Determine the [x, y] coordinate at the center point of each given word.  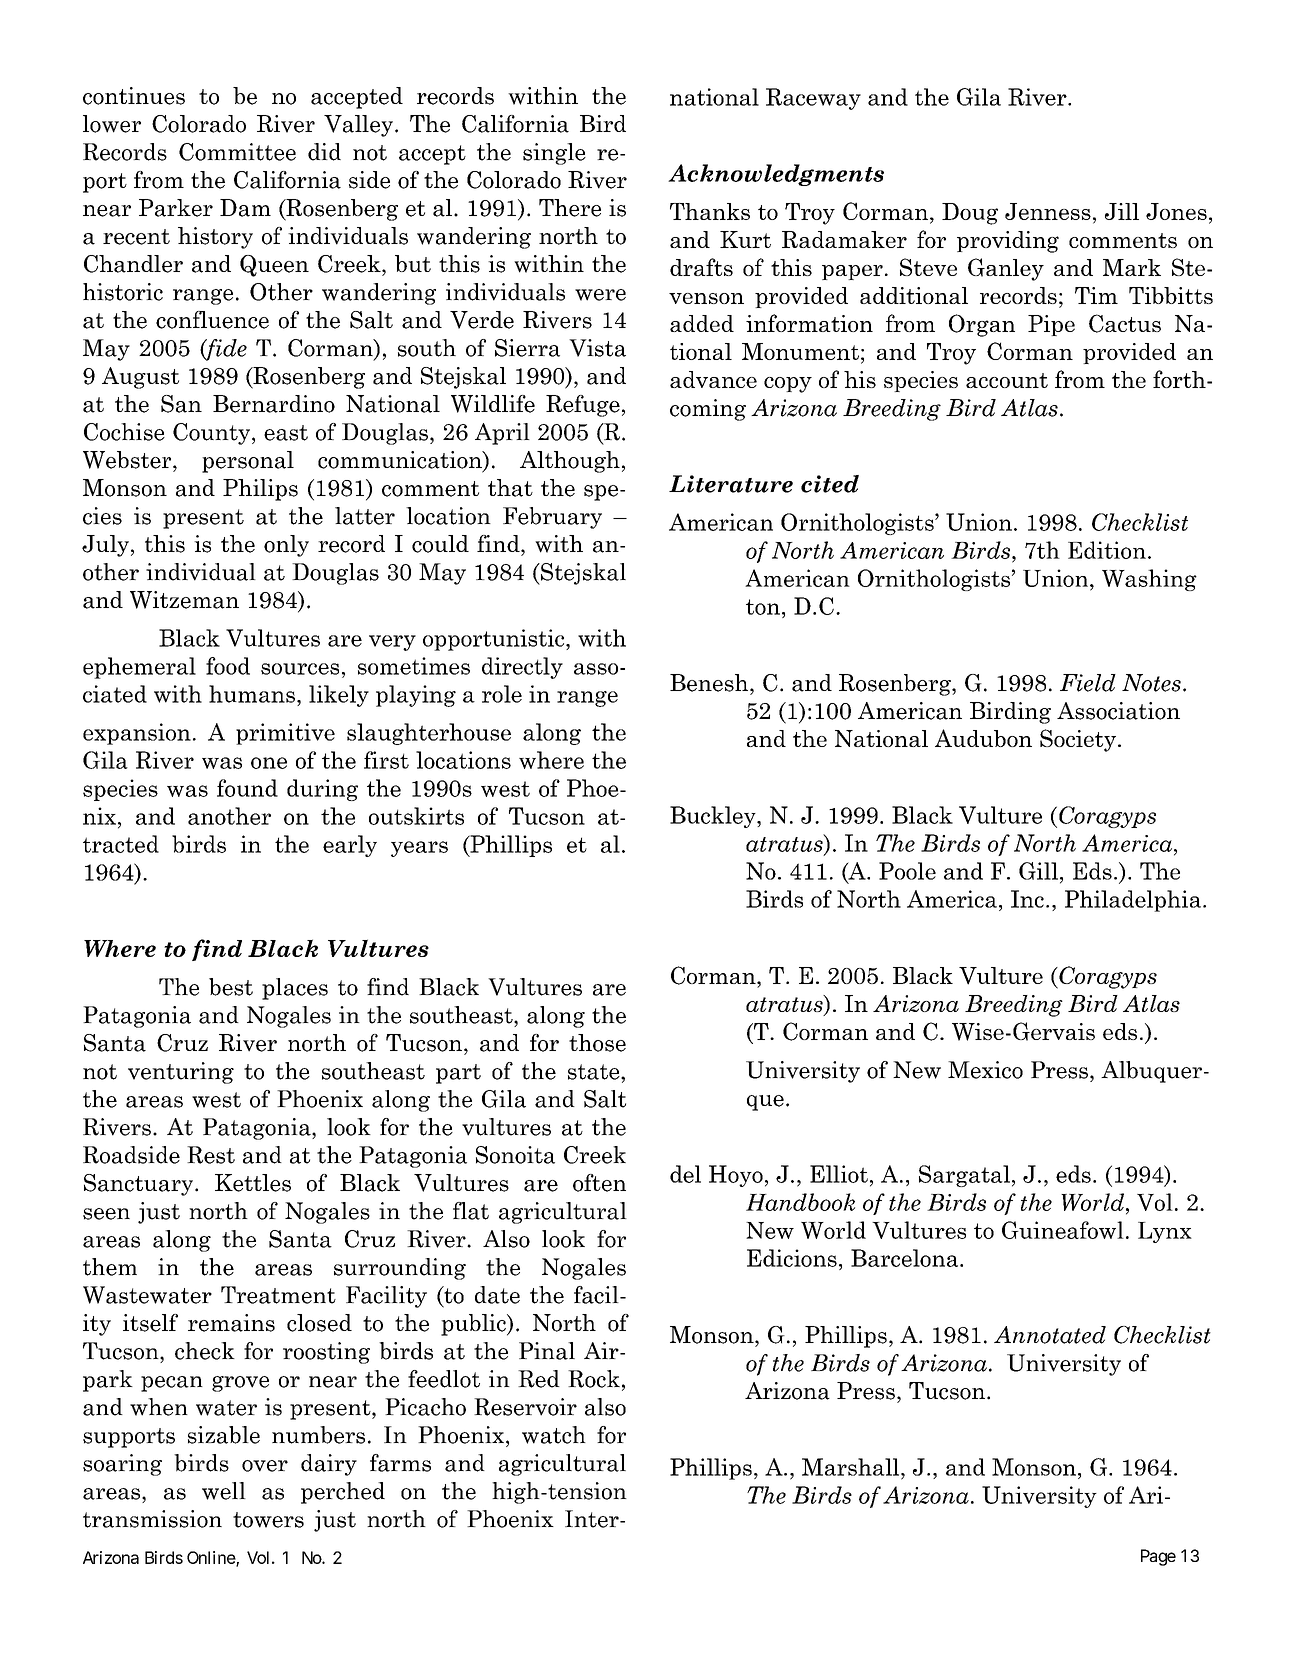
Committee [237, 152]
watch [554, 1435]
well [224, 1491]
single [554, 154]
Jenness [1048, 211]
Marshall [852, 1467]
